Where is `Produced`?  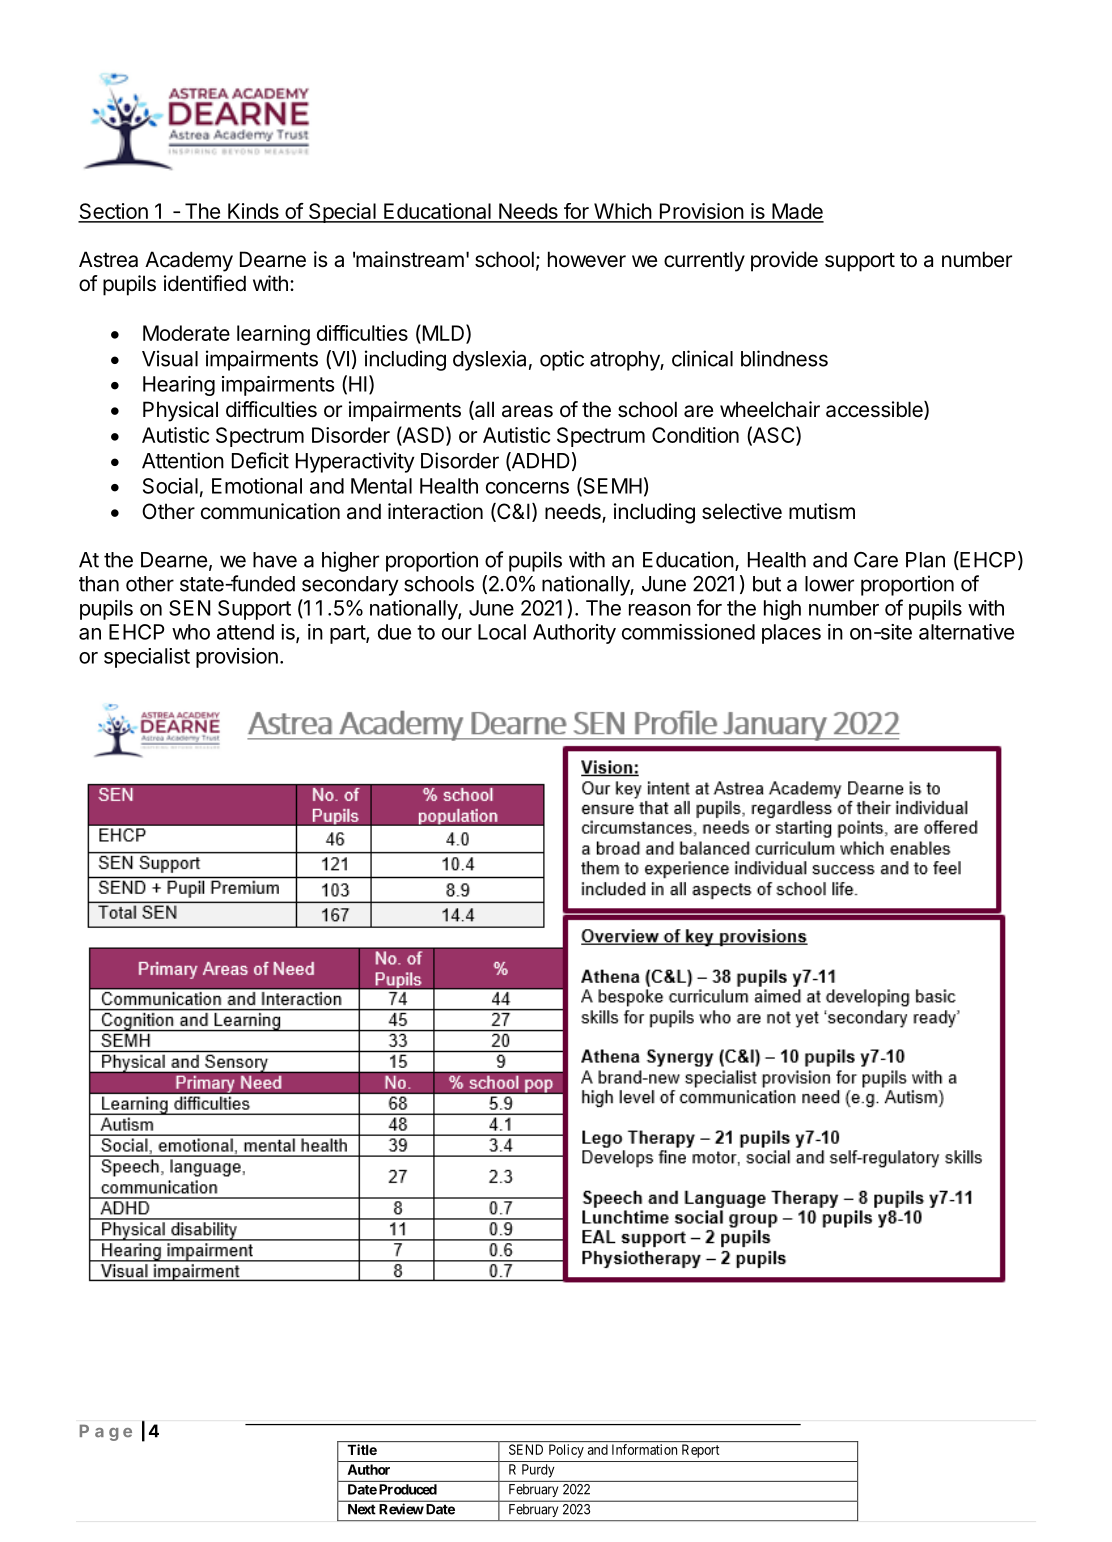
Produced is located at coordinates (408, 1489).
